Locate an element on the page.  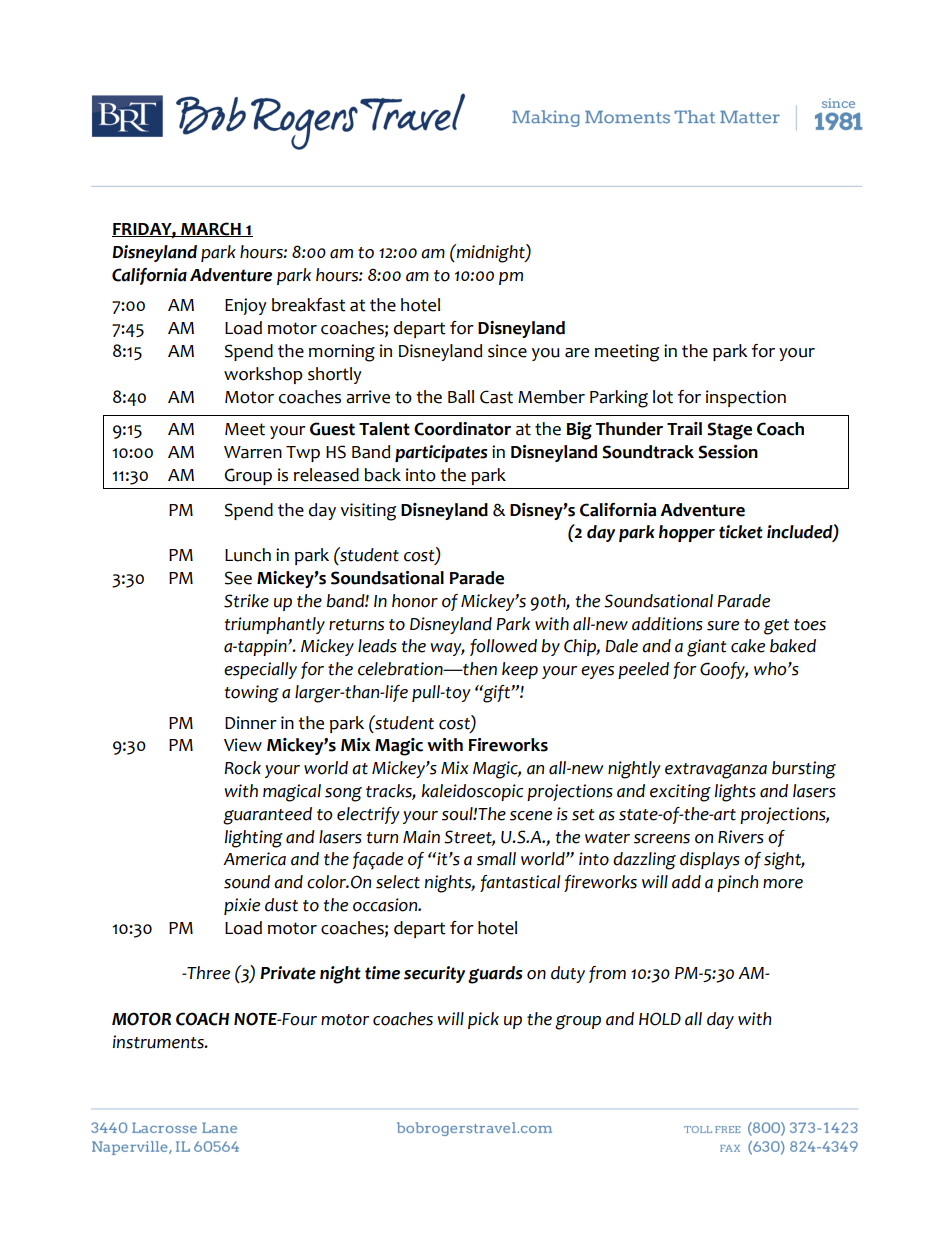
are is located at coordinates (577, 353).
